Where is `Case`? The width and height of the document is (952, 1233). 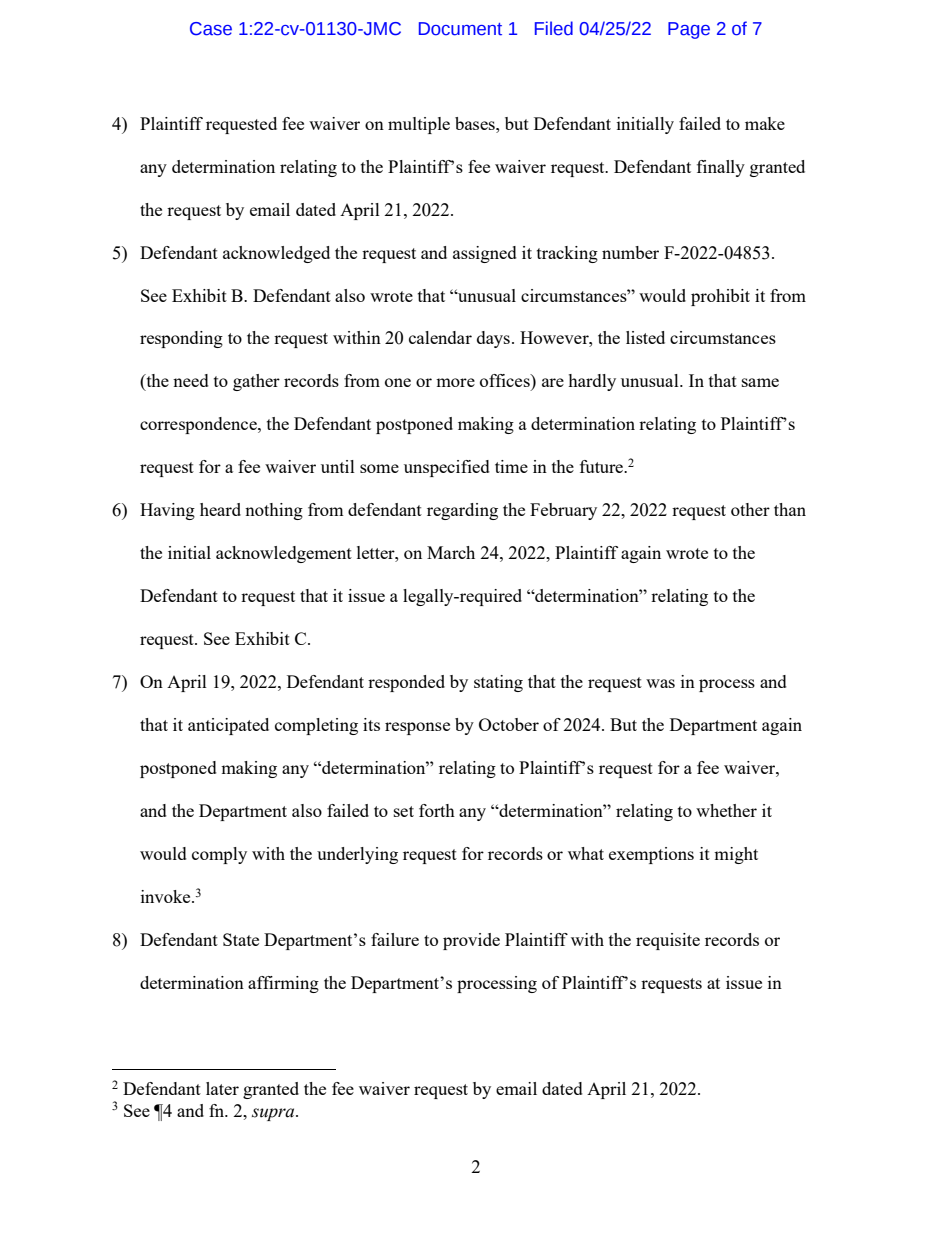 Case is located at coordinates (211, 29).
